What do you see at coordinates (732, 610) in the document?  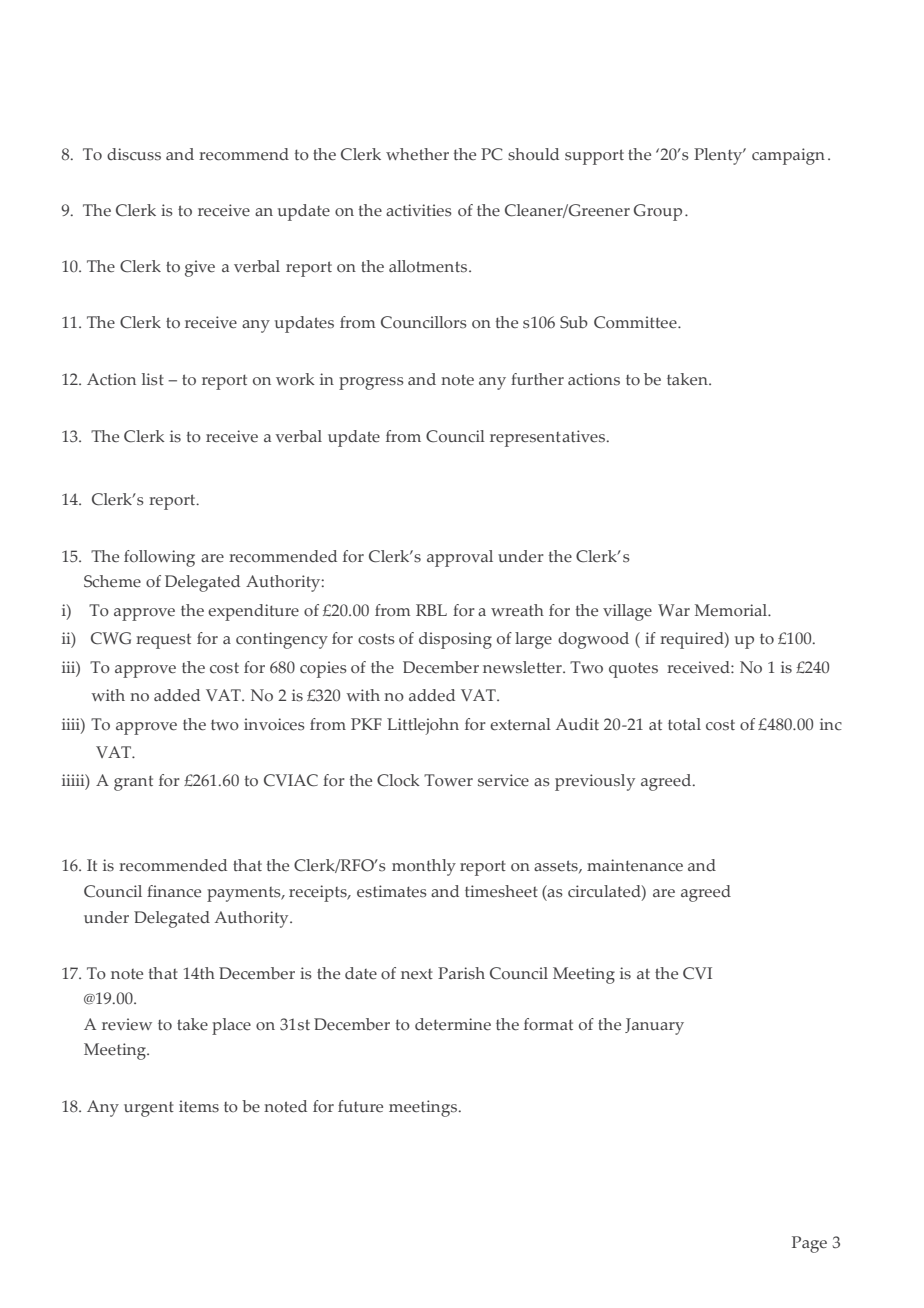 I see `Memorial` at bounding box center [732, 610].
